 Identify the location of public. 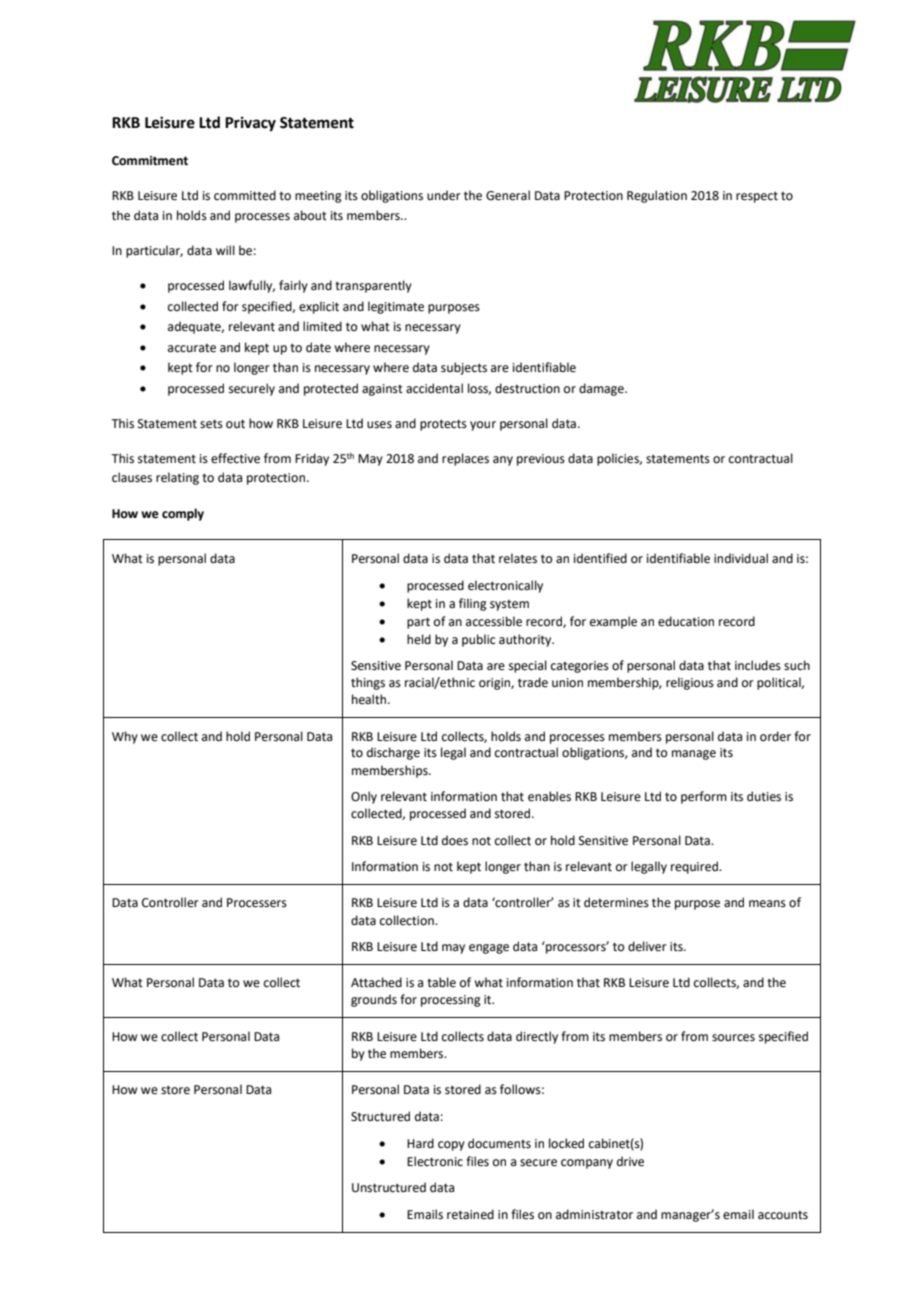
(478, 640).
